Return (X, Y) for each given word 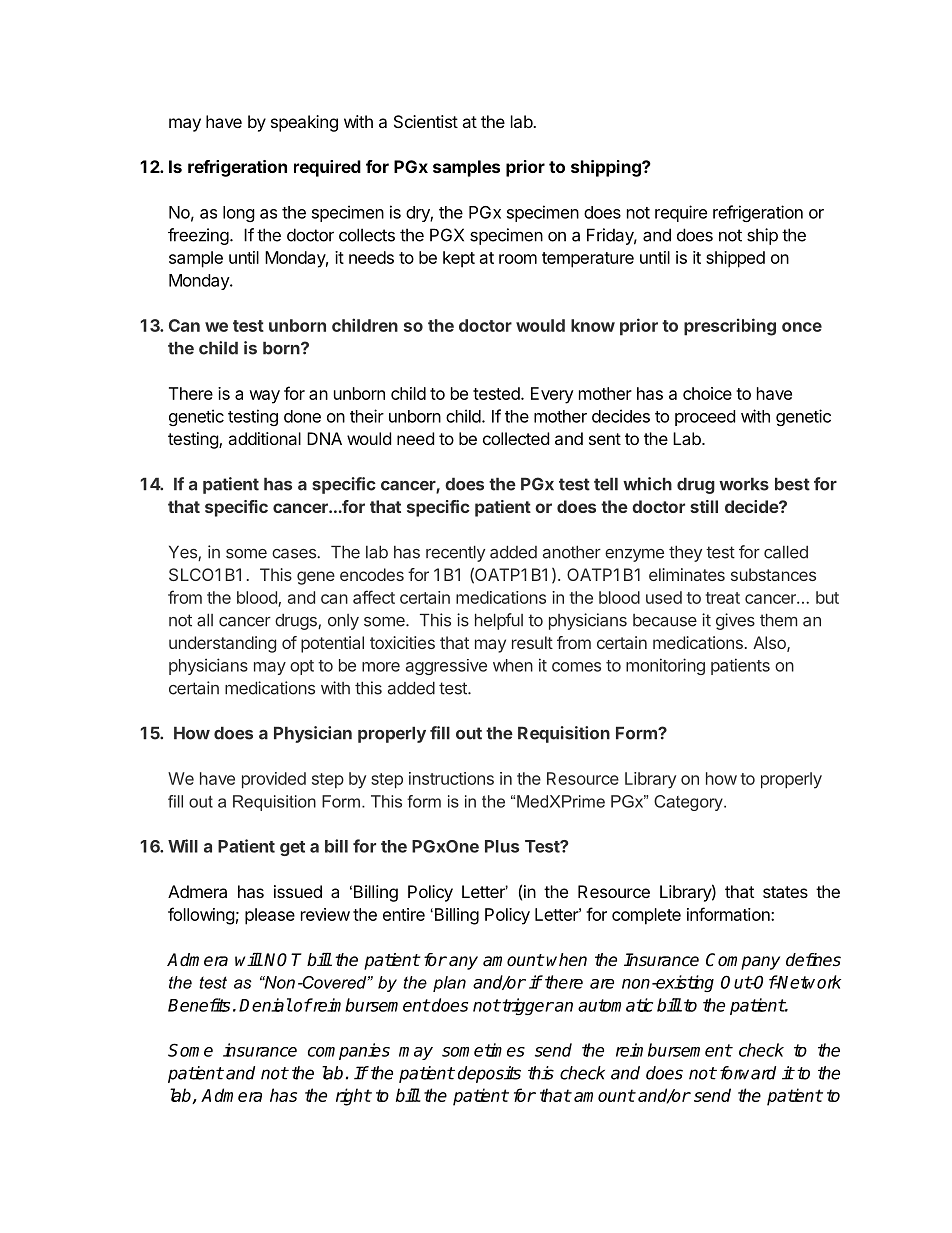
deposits (489, 1074)
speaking (304, 123)
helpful (499, 621)
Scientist (426, 121)
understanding (222, 644)
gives (735, 621)
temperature (588, 260)
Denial (265, 1005)
